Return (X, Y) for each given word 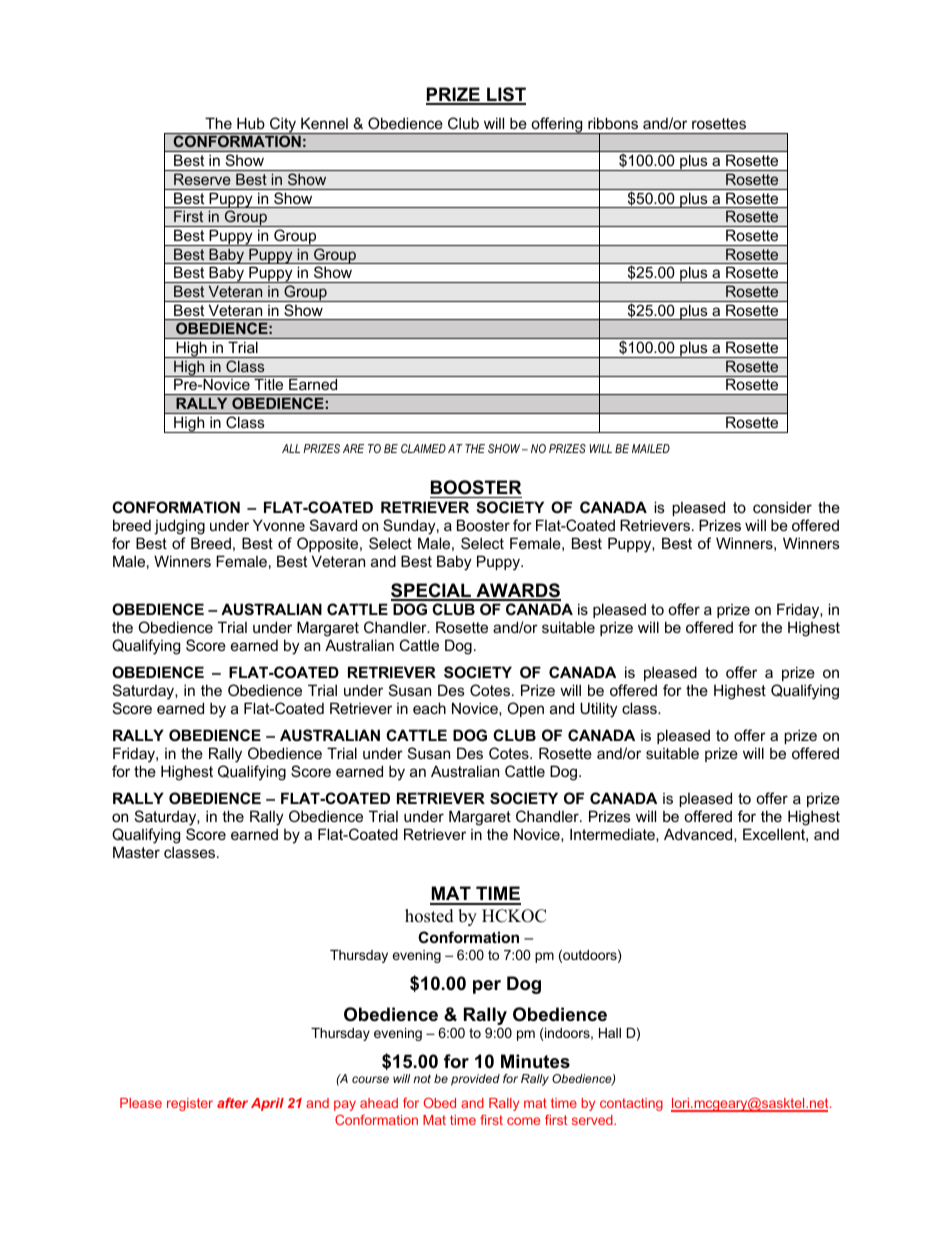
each (429, 708)
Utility (599, 710)
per (487, 987)
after (232, 1102)
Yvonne (279, 525)
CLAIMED (423, 448)
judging (179, 527)
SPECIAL (432, 591)
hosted (429, 916)
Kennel (324, 123)
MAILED (651, 448)
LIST (505, 95)
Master (136, 852)
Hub (251, 123)
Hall (610, 1033)
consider (782, 507)
